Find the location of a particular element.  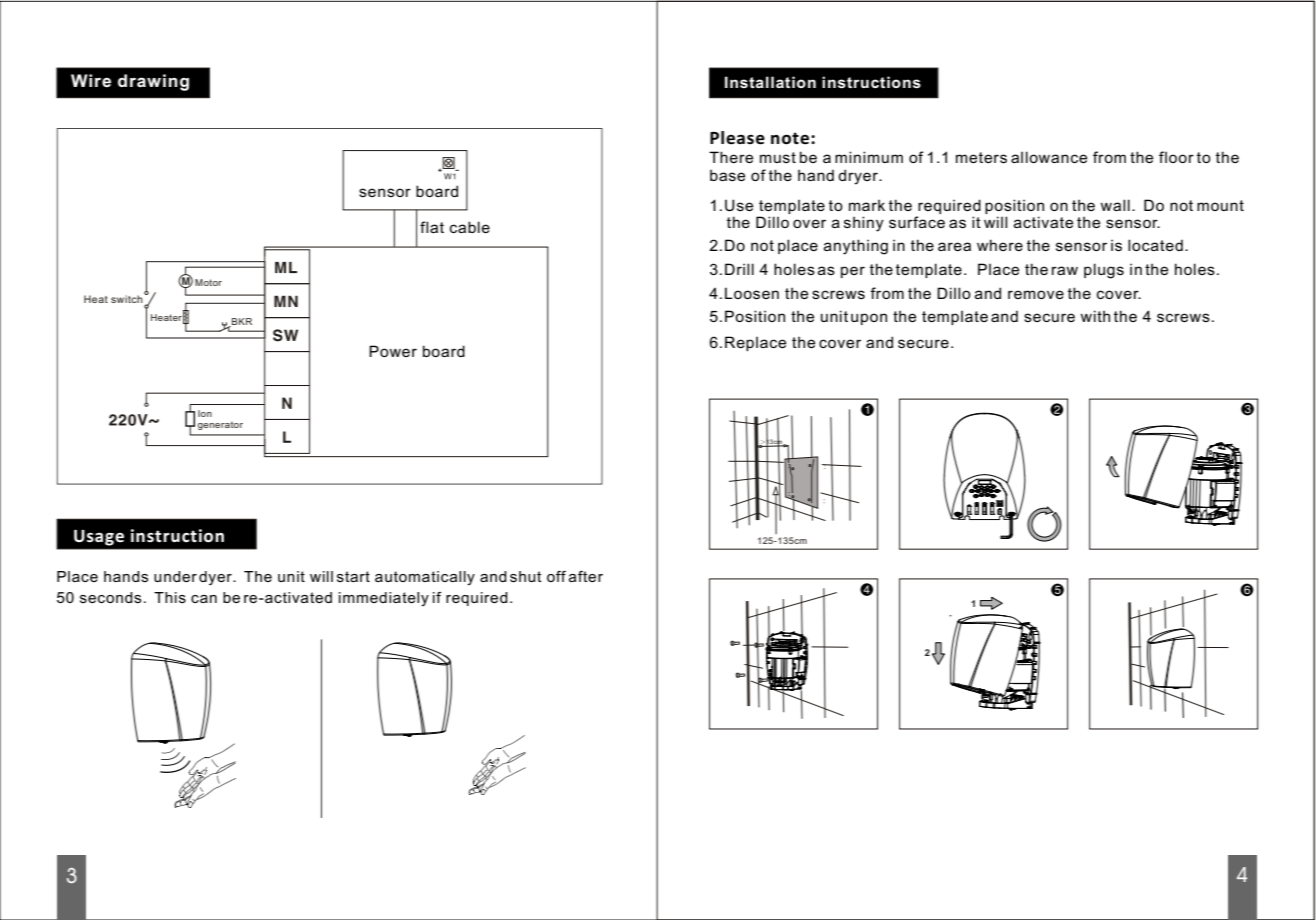

drawing is located at coordinates (153, 82).
